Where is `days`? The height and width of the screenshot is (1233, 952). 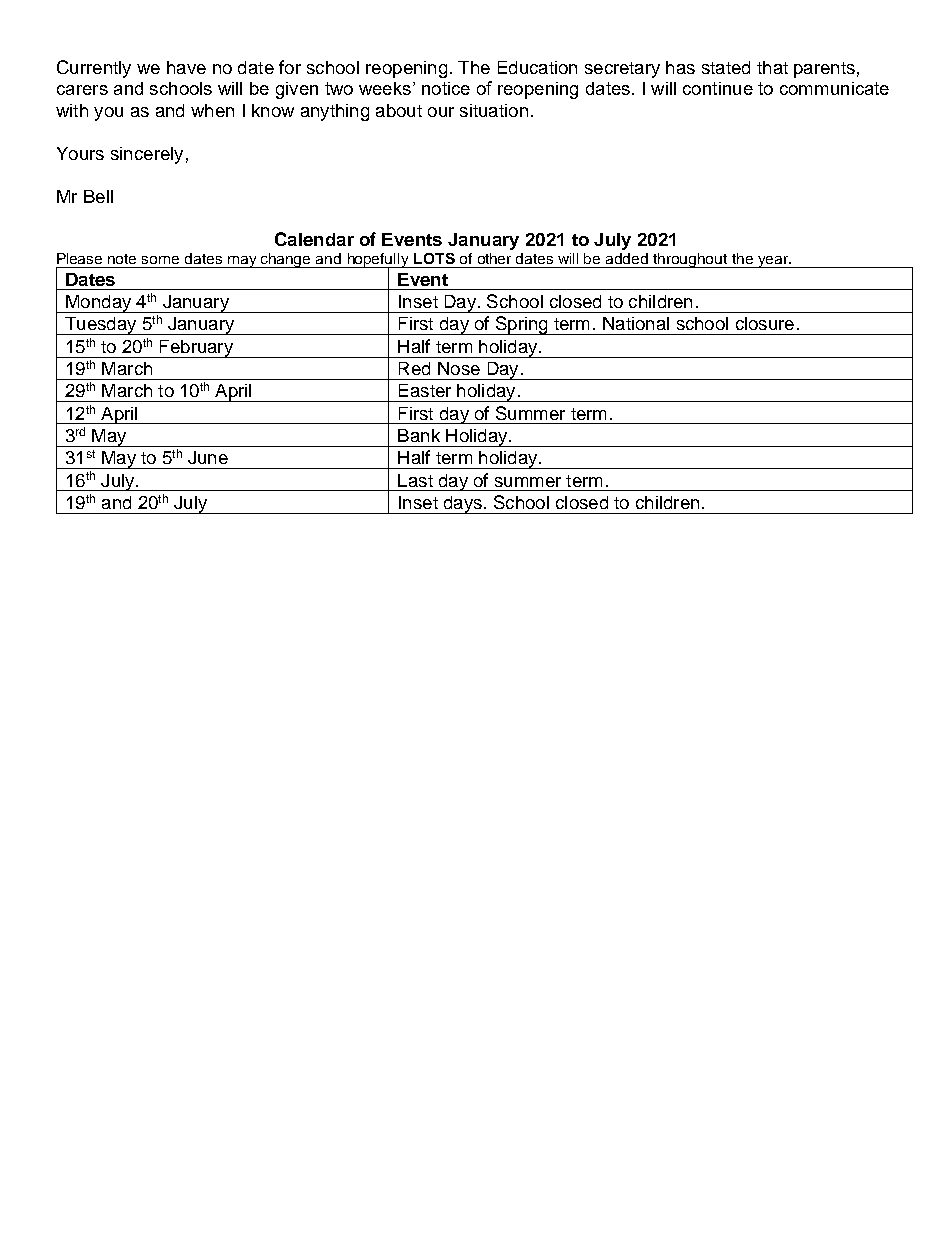 days is located at coordinates (462, 505).
